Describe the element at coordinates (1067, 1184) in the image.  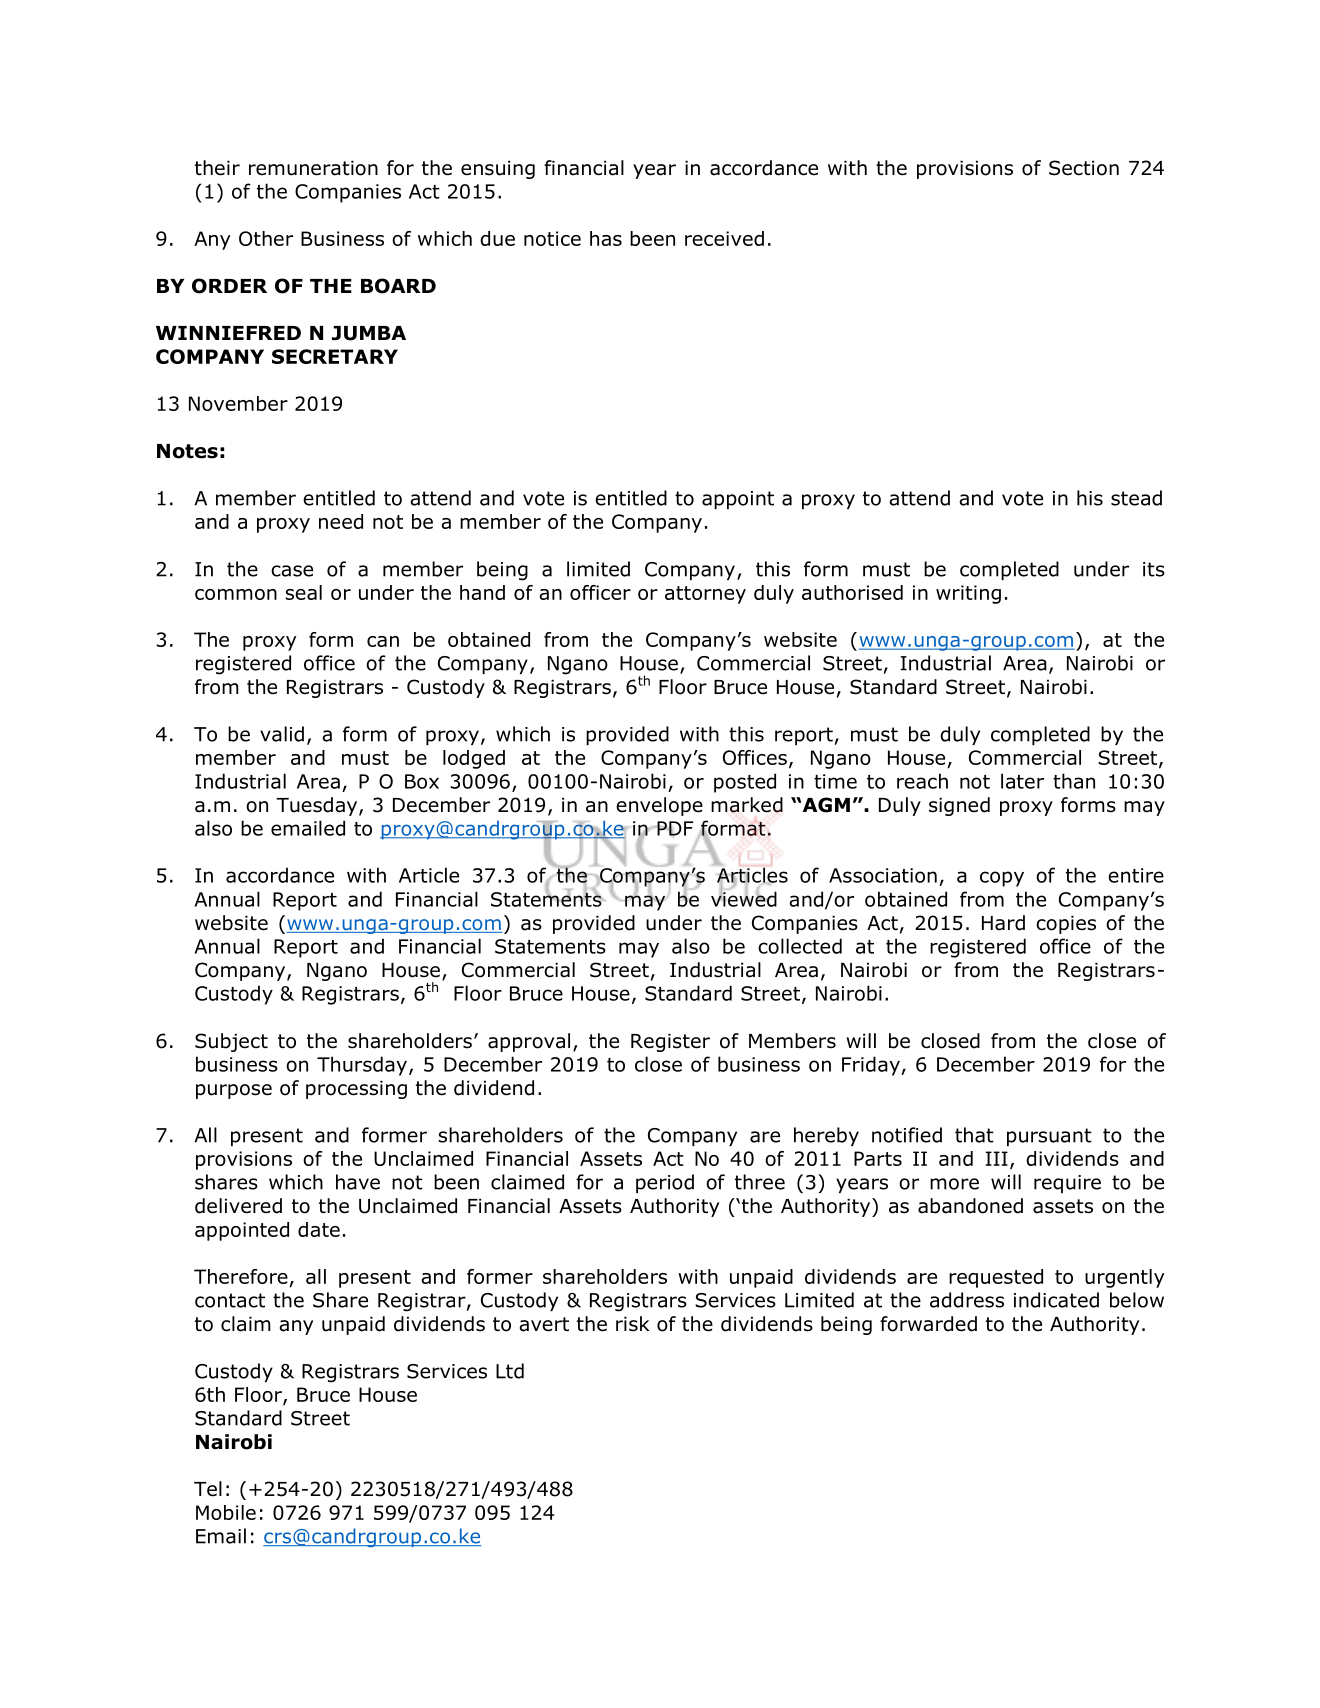
I see `require` at that location.
